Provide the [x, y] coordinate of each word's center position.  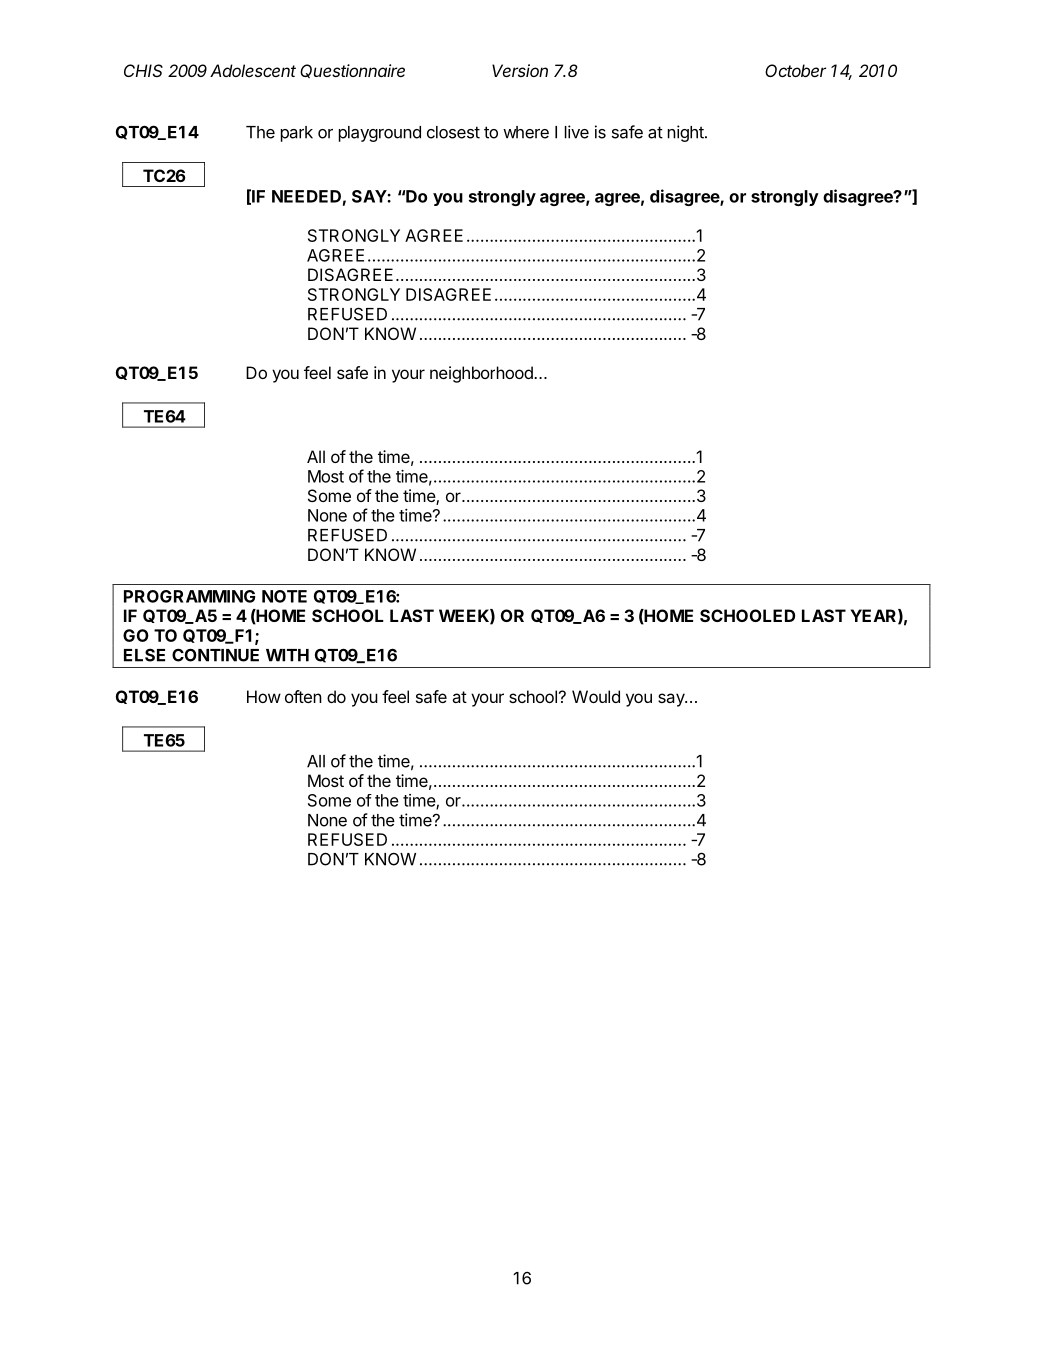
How [264, 696]
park [297, 134]
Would [596, 696]
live [577, 132]
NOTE [284, 596]
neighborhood [482, 374]
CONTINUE [215, 655]
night [686, 133]
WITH [287, 655]
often [303, 696]
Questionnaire [352, 71]
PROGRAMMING [189, 596]
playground [380, 134]
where [526, 132]
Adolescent [253, 70]
